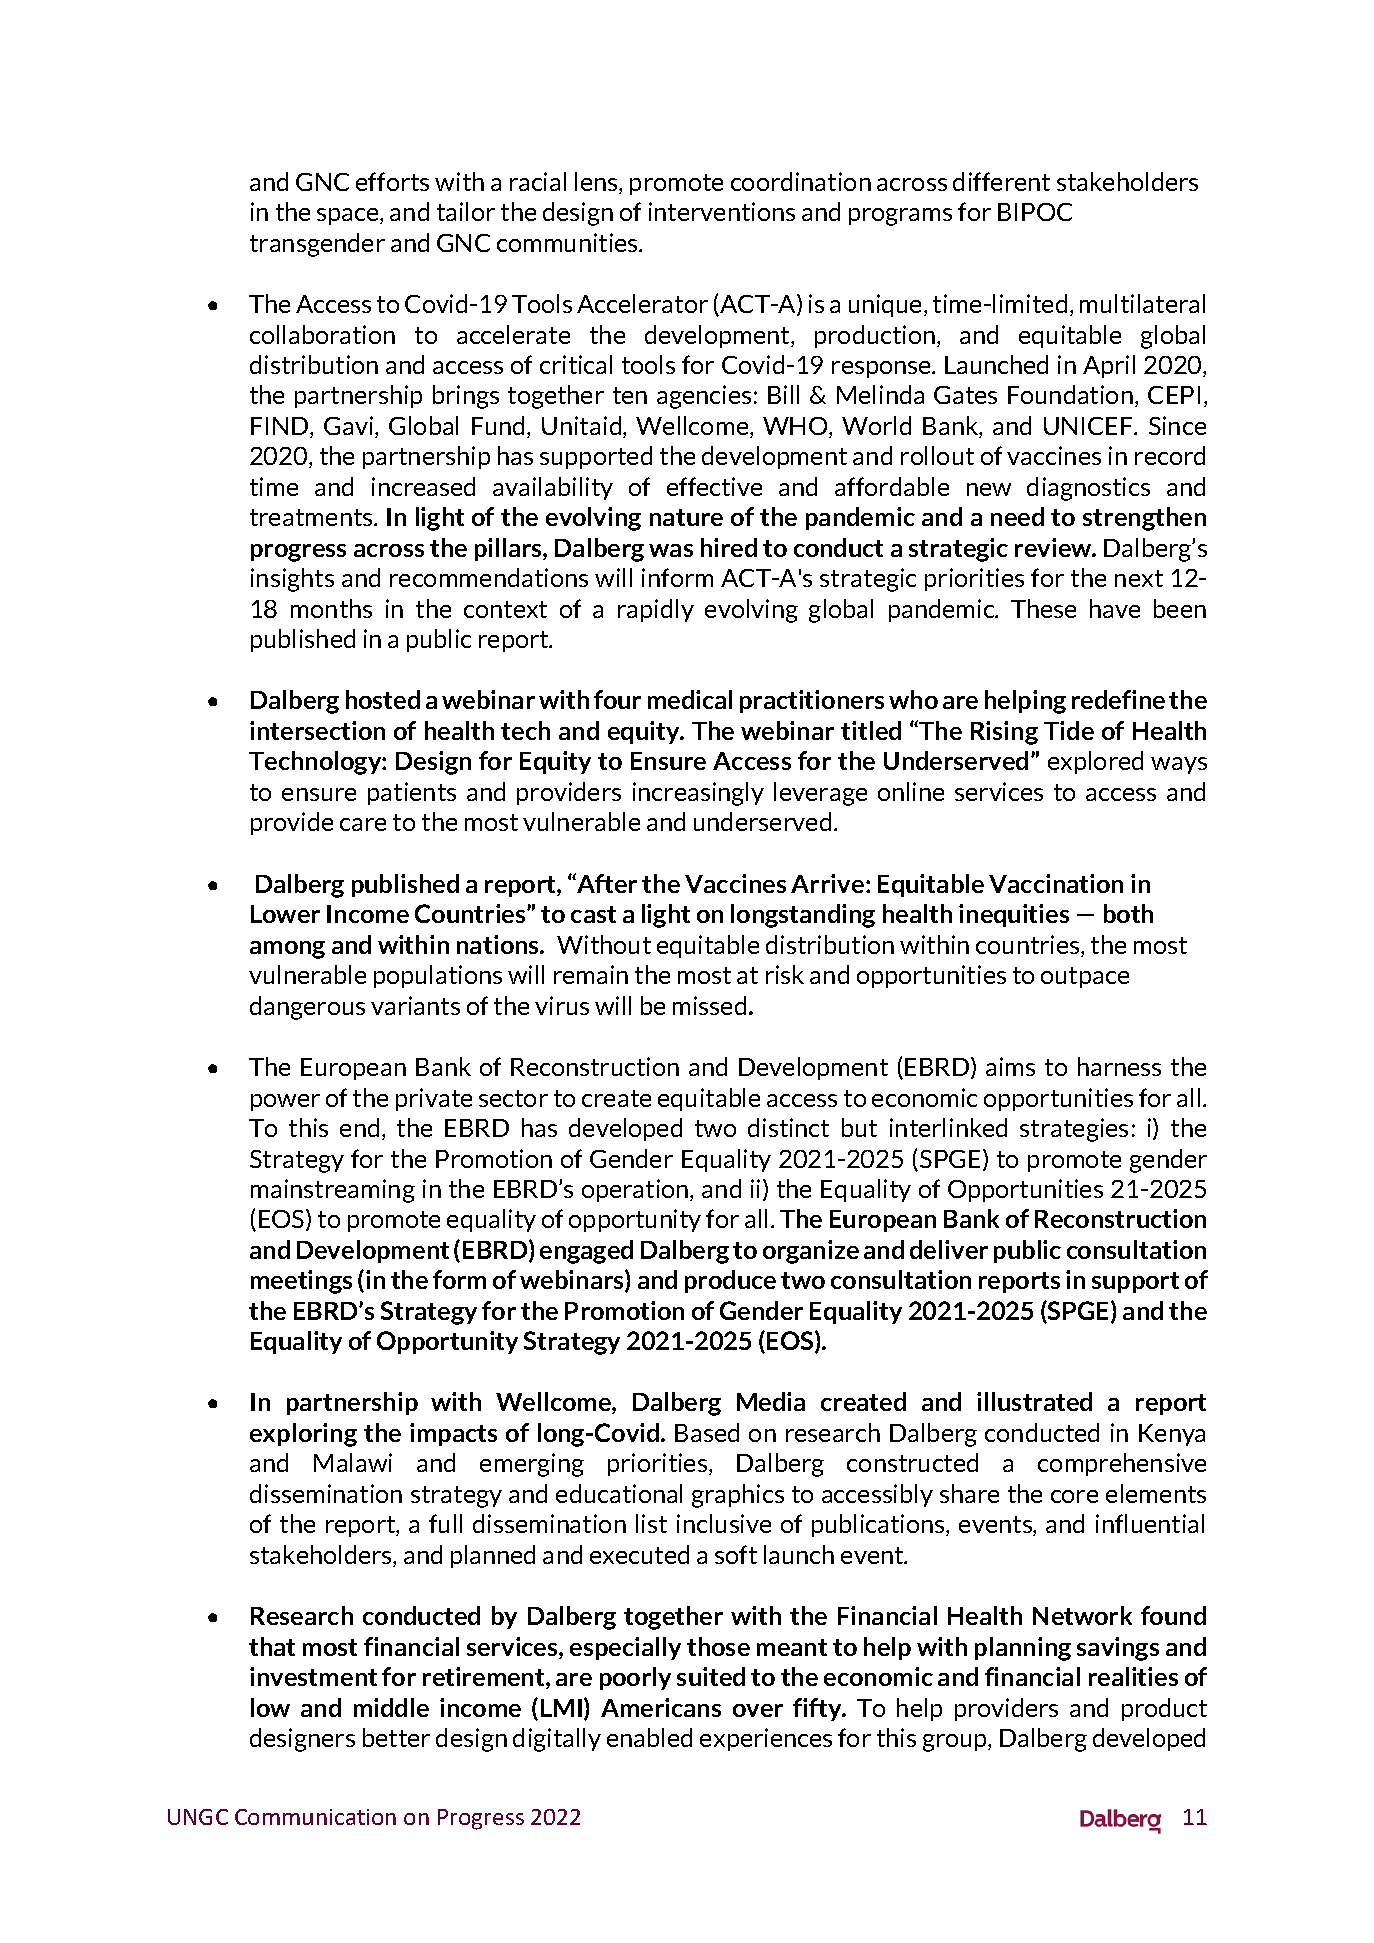  What do you see at coordinates (1043, 608) in the image?
I see `These` at bounding box center [1043, 608].
